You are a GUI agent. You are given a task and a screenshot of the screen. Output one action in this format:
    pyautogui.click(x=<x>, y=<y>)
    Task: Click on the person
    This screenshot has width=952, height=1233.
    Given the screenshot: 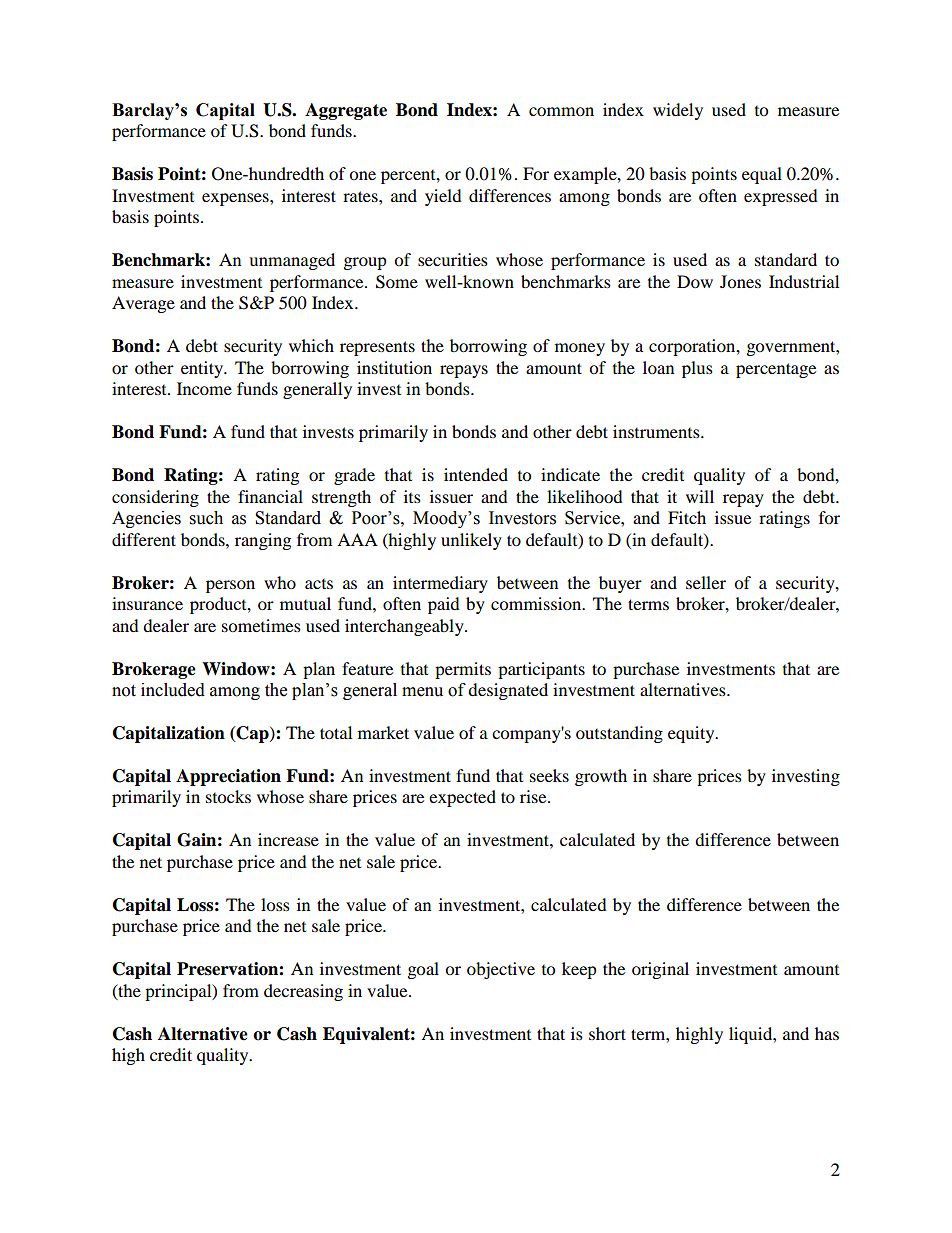 What is the action you would take?
    pyautogui.click(x=230, y=586)
